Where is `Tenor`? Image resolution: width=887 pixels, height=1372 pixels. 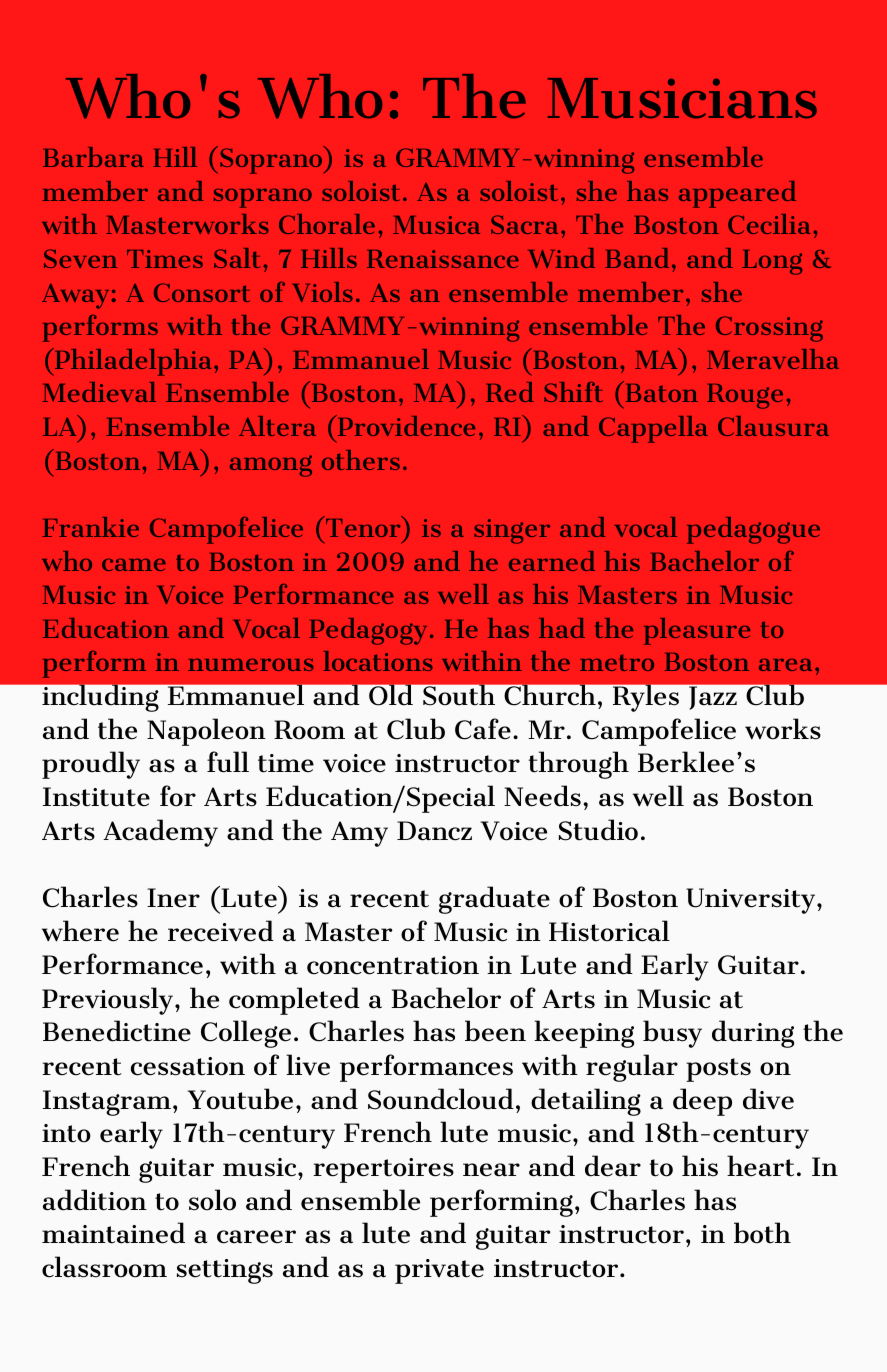 Tenor is located at coordinates (363, 526).
